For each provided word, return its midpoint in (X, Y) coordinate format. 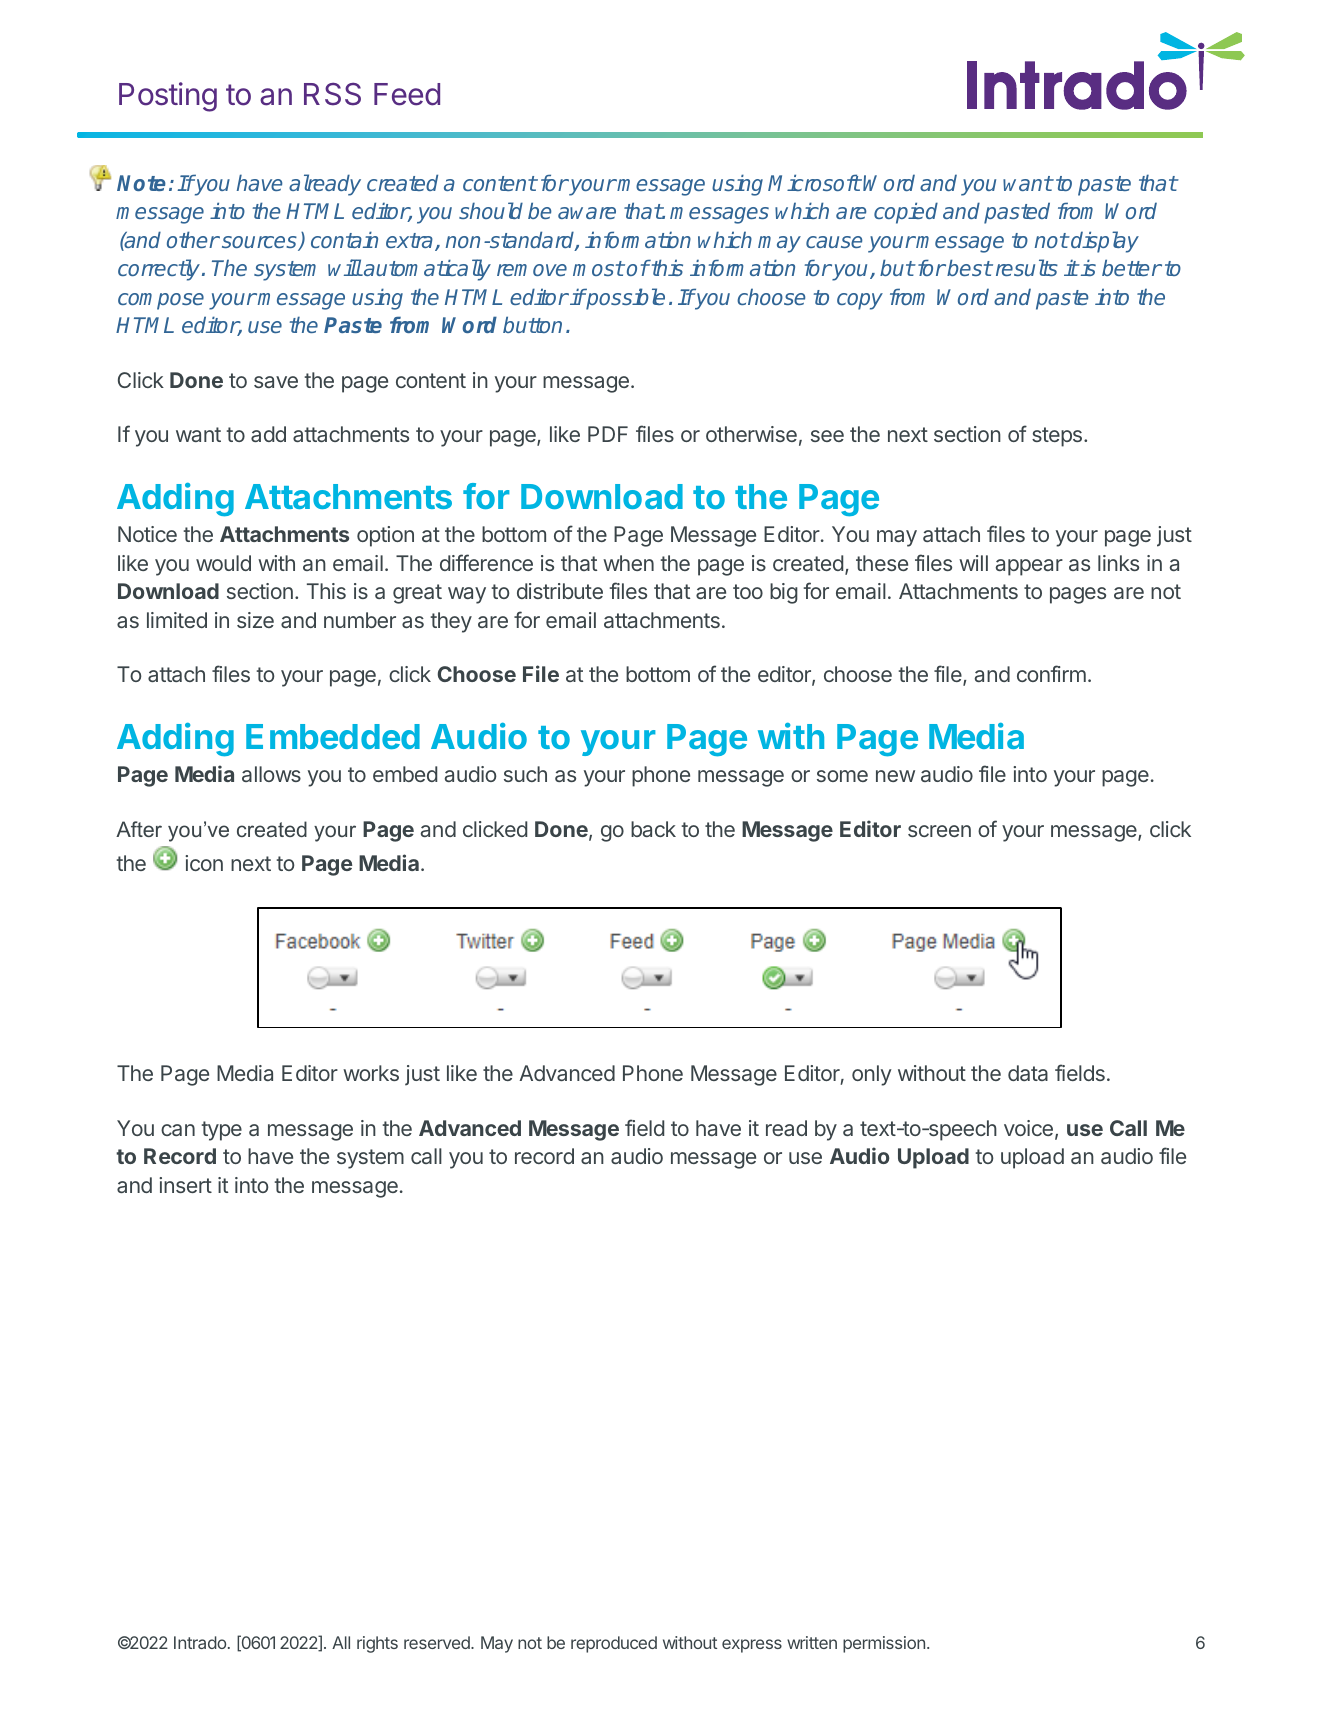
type (221, 1131)
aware (587, 213)
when (628, 563)
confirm (1051, 673)
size (255, 620)
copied (906, 213)
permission (884, 1644)
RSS (332, 94)
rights (377, 1644)
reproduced (614, 1644)
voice (1028, 1128)
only (872, 1075)
